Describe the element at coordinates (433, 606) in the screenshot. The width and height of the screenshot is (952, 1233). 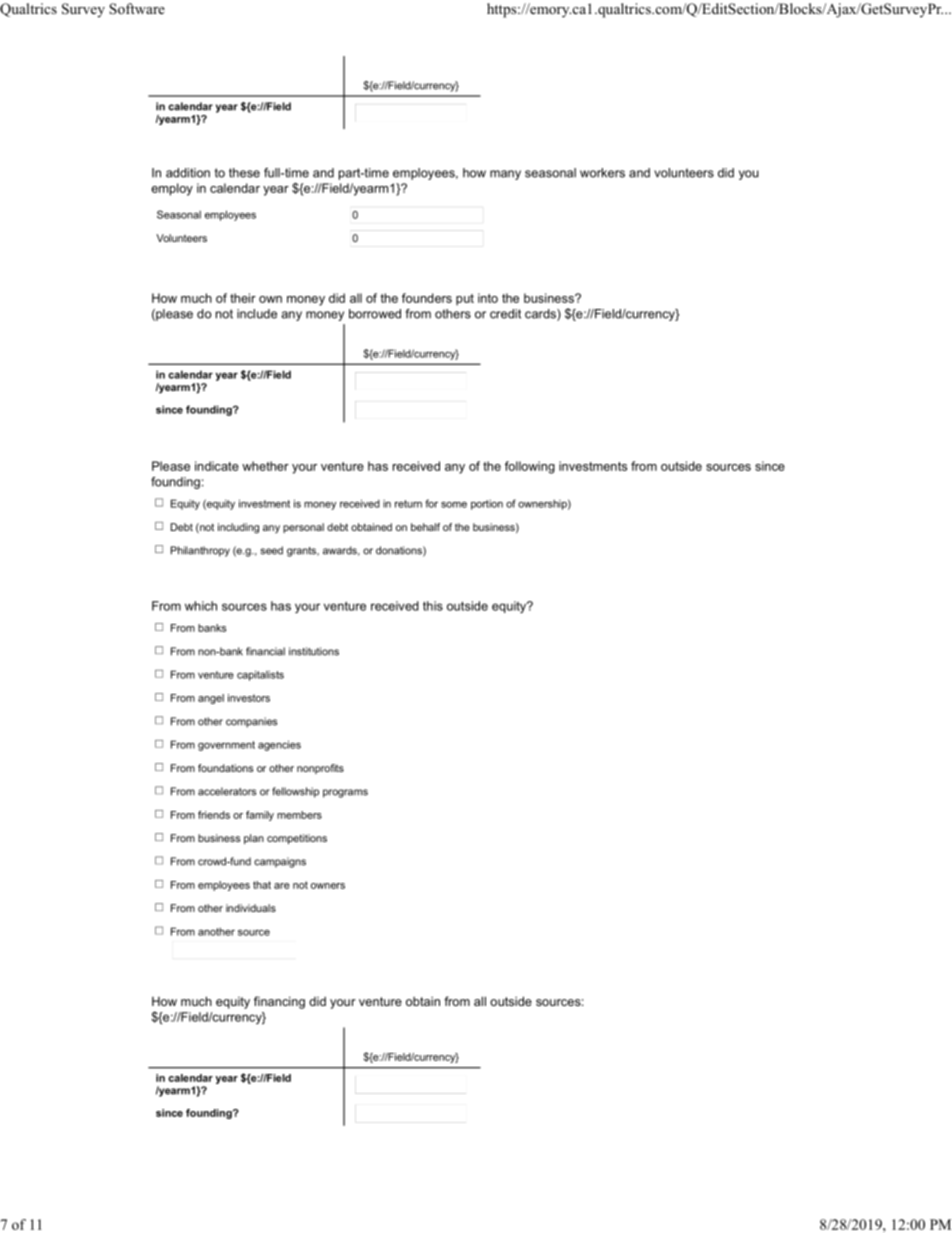
I see `this` at that location.
